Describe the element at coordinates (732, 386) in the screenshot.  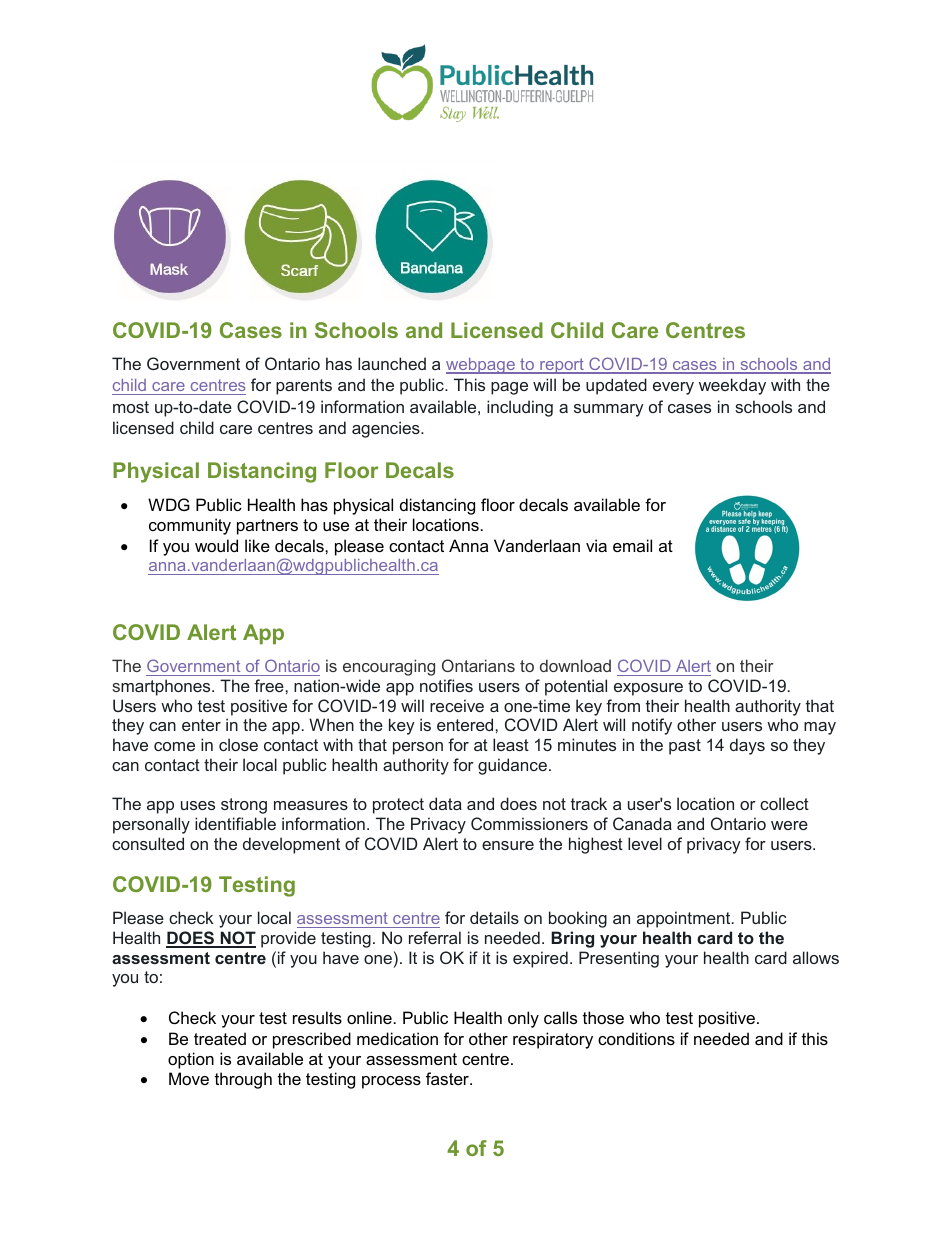
I see `weekday` at that location.
